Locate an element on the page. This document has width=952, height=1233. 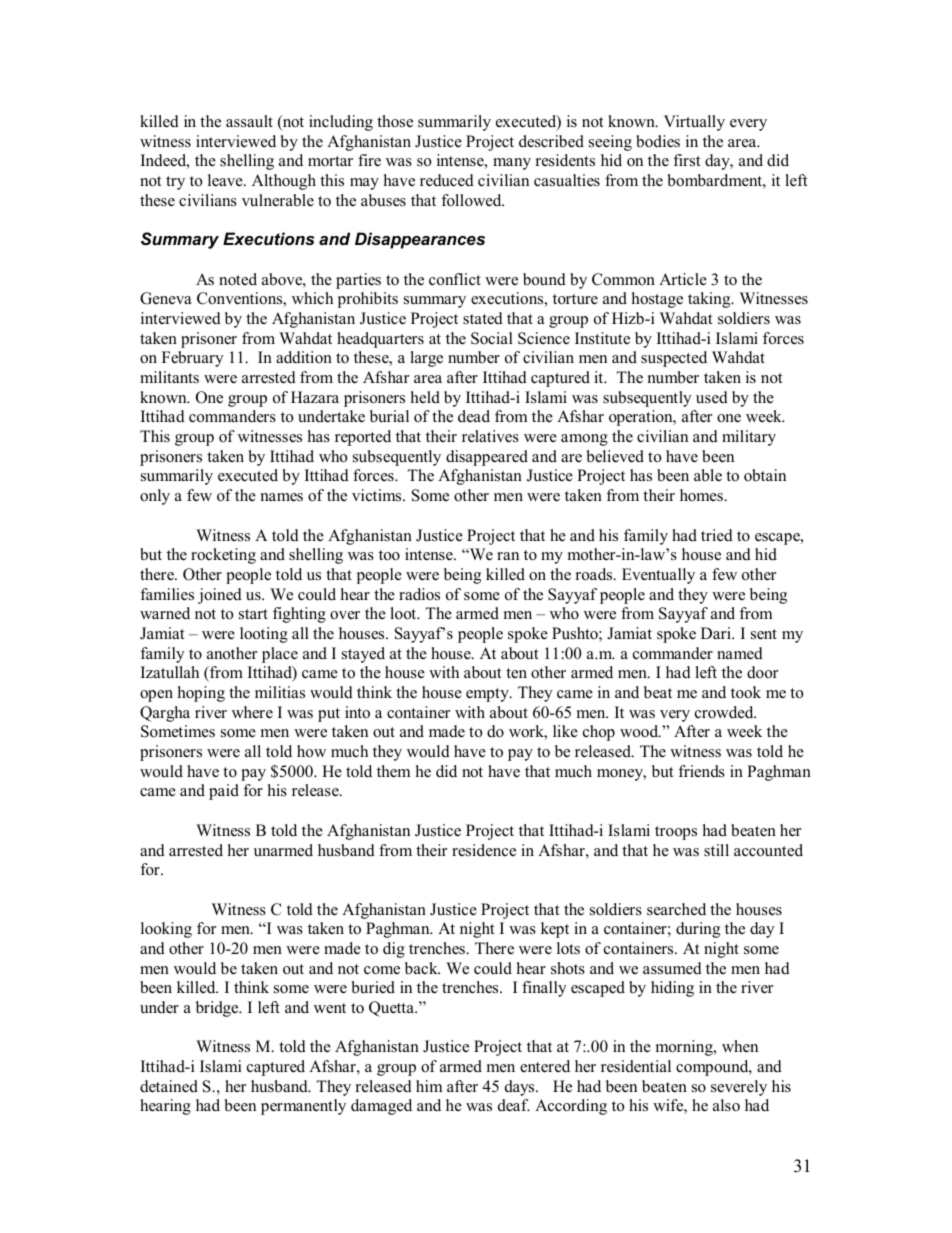
disappeared is located at coordinates (487, 458).
